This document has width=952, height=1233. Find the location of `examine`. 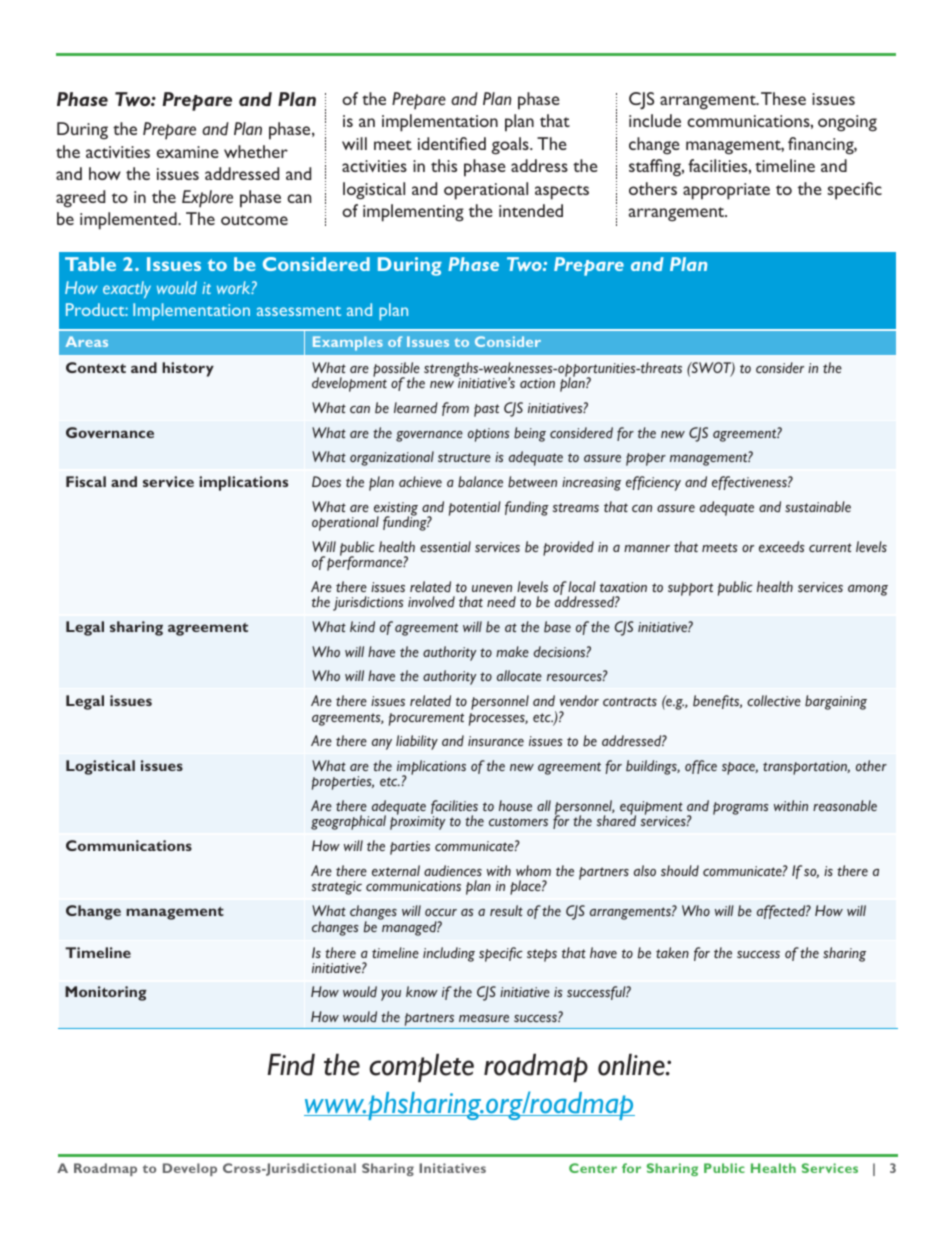

examine is located at coordinates (188, 152).
